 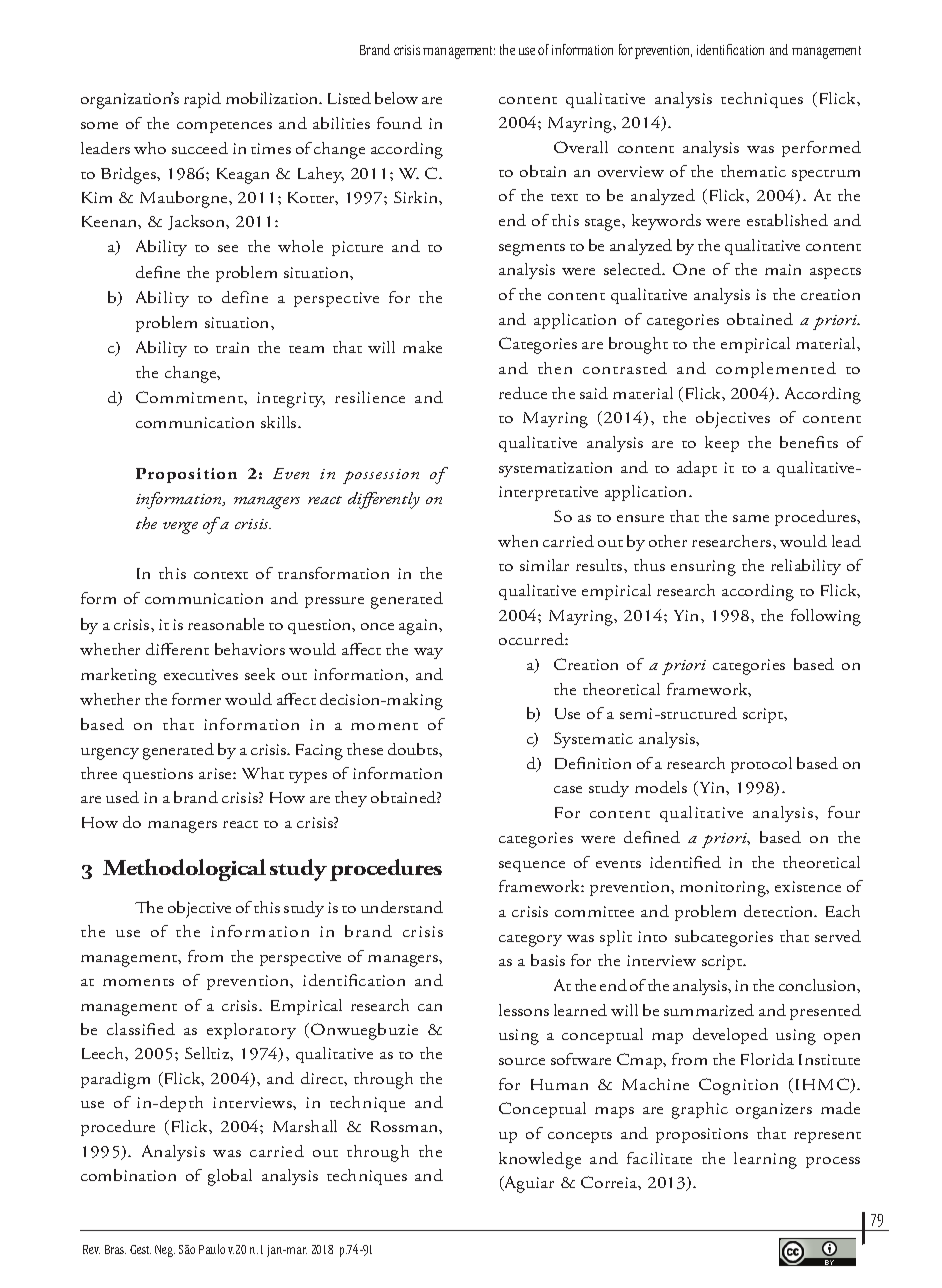 What do you see at coordinates (753, 171) in the image?
I see `thematic` at bounding box center [753, 171].
